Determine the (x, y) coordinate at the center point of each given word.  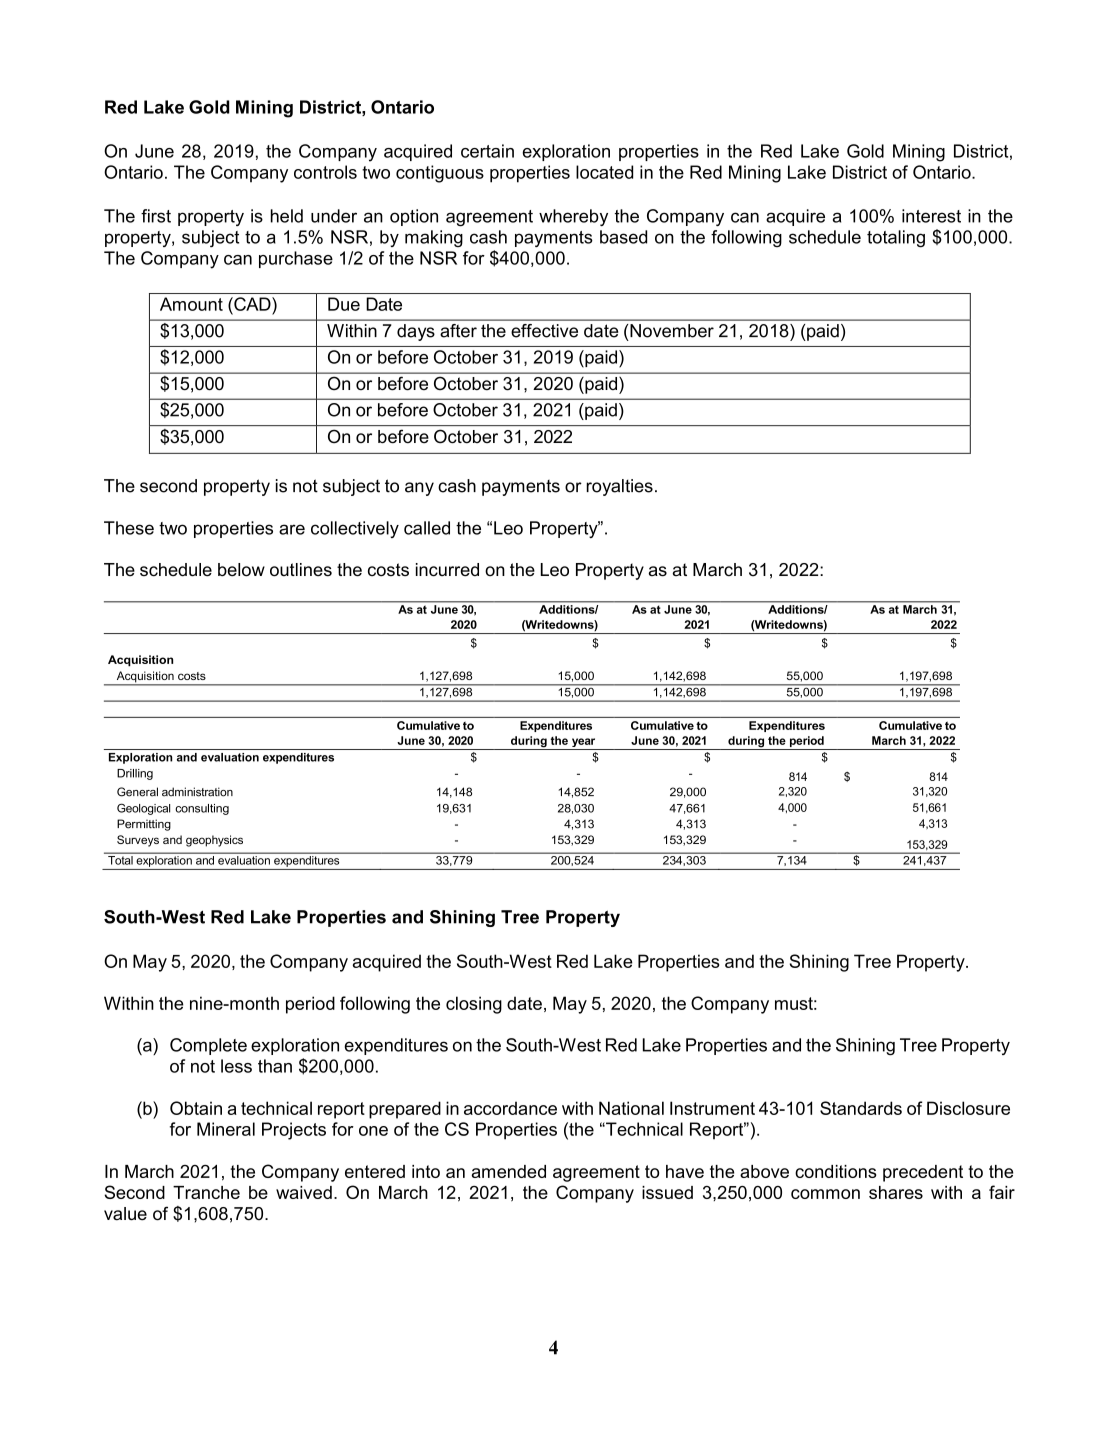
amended (508, 1171)
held (287, 216)
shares (896, 1192)
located (604, 172)
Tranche (206, 1192)
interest (931, 216)
